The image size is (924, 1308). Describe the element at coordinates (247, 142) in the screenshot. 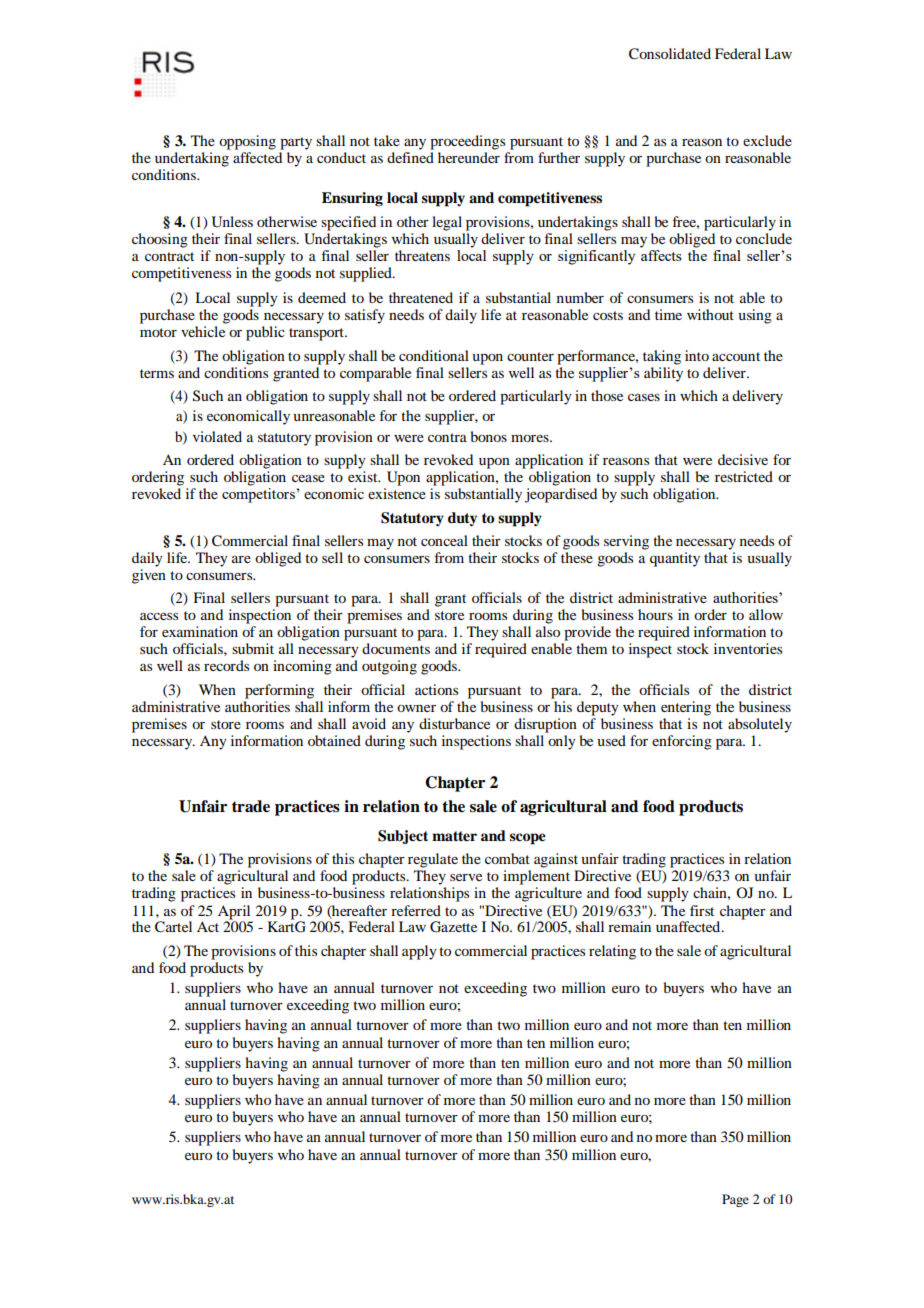

I see `opposing` at that location.
